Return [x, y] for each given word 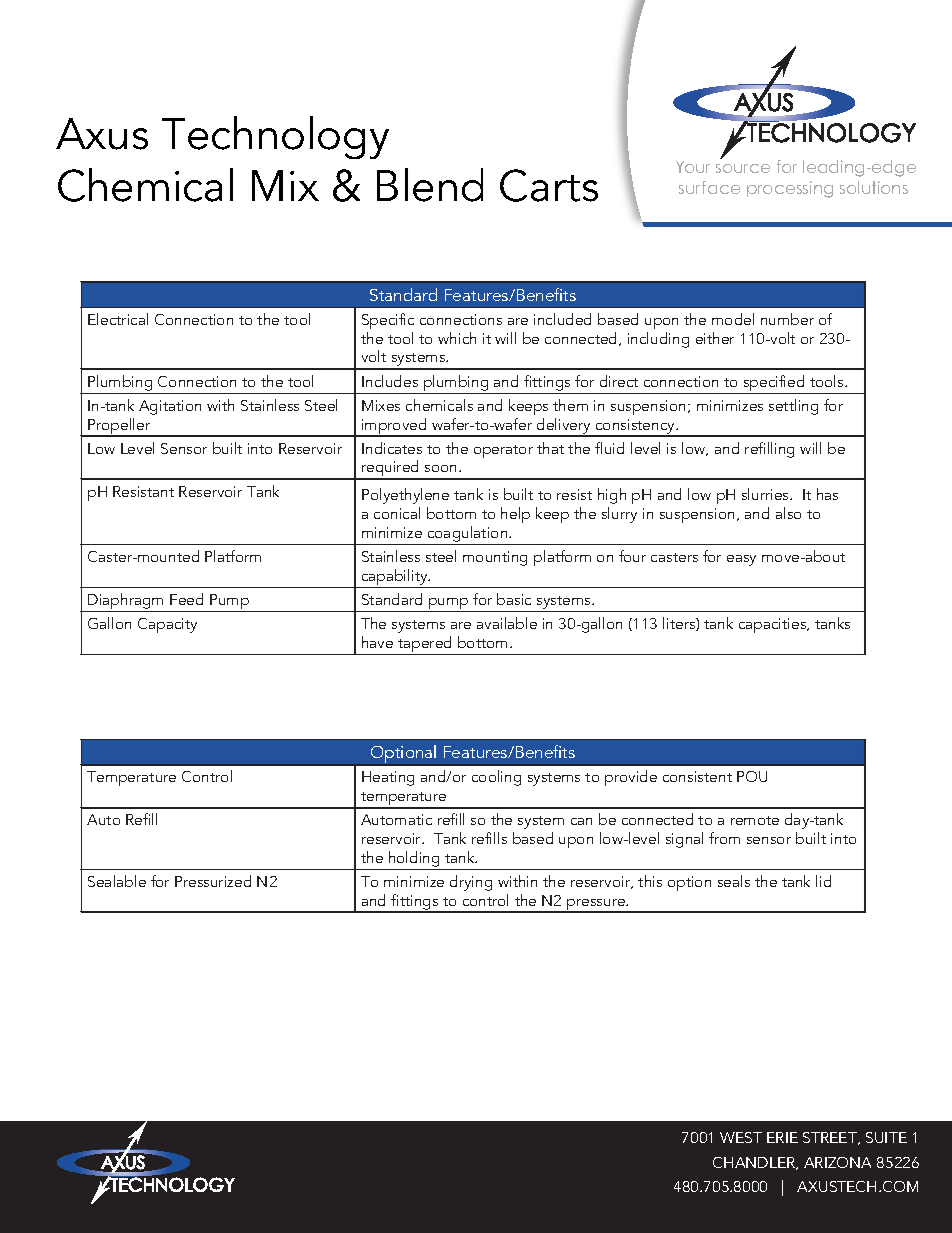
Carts [549, 185]
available [507, 623]
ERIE [782, 1137]
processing [790, 189]
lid [823, 881]
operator [503, 451]
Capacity [167, 625]
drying [471, 883]
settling [793, 407]
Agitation [170, 407]
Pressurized [213, 881]
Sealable [117, 881]
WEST [741, 1137]
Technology [275, 137]
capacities [774, 625]
